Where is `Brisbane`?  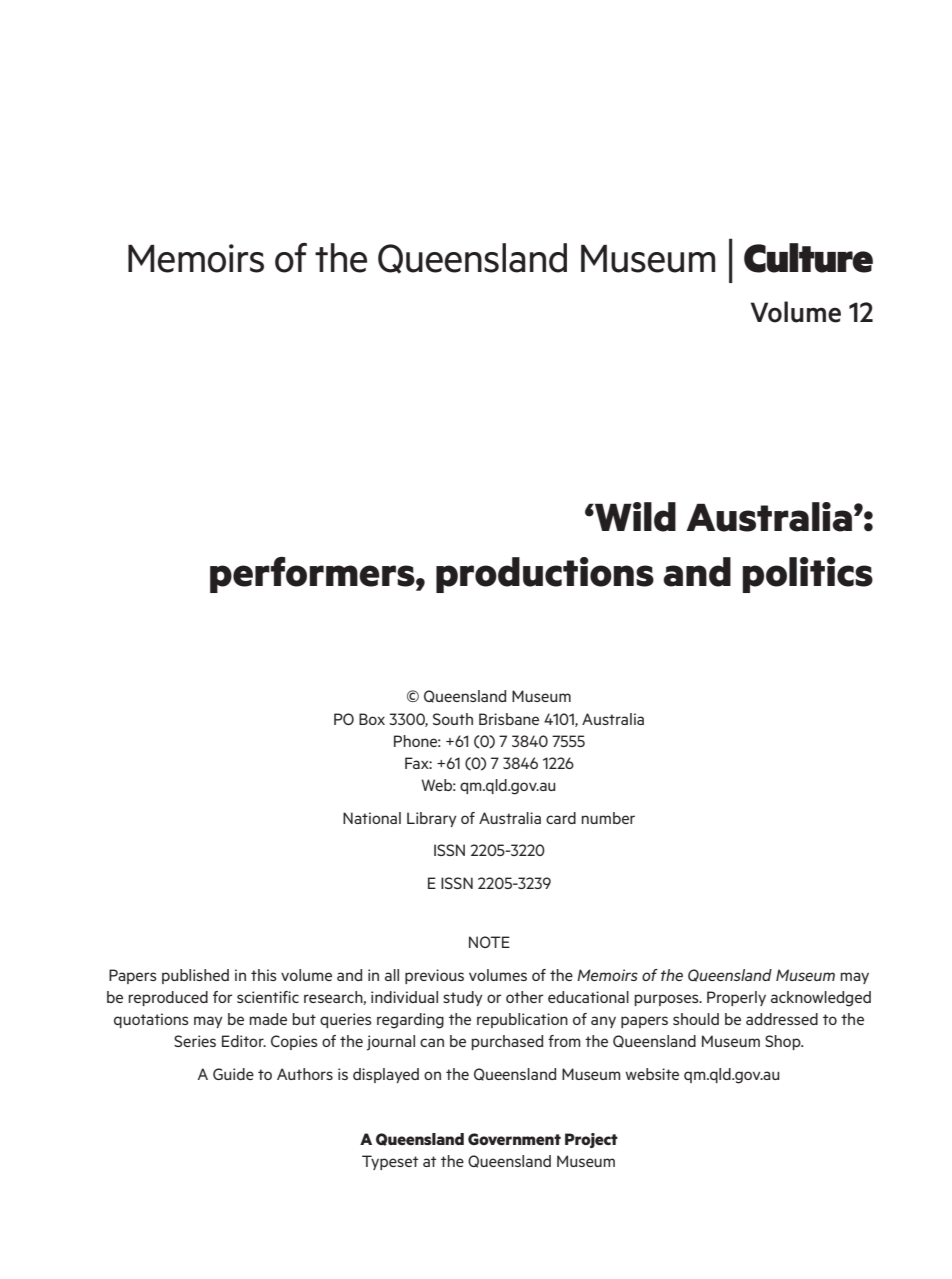 Brisbane is located at coordinates (509, 719).
